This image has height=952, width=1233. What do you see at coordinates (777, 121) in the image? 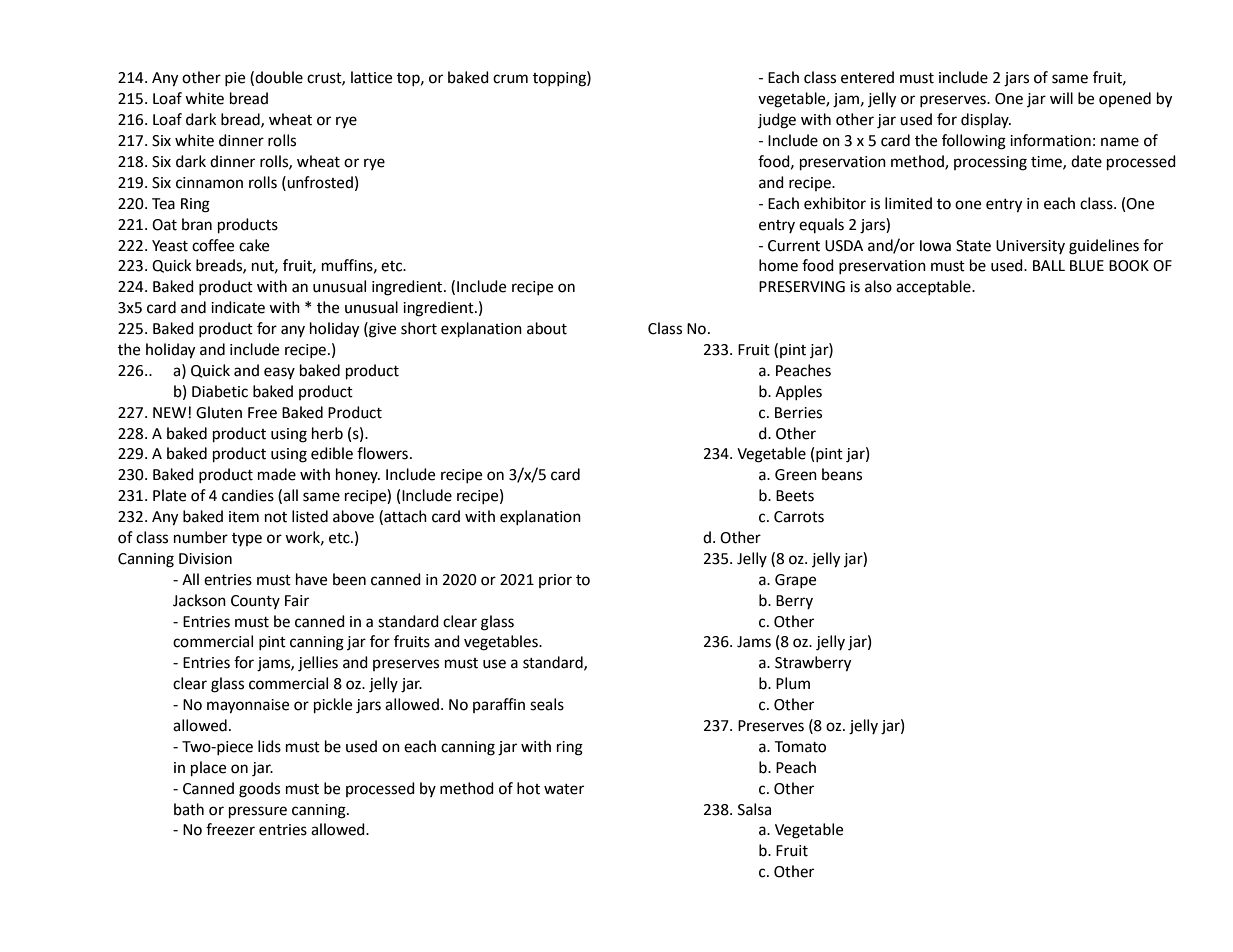
I see `judge` at bounding box center [777, 121].
